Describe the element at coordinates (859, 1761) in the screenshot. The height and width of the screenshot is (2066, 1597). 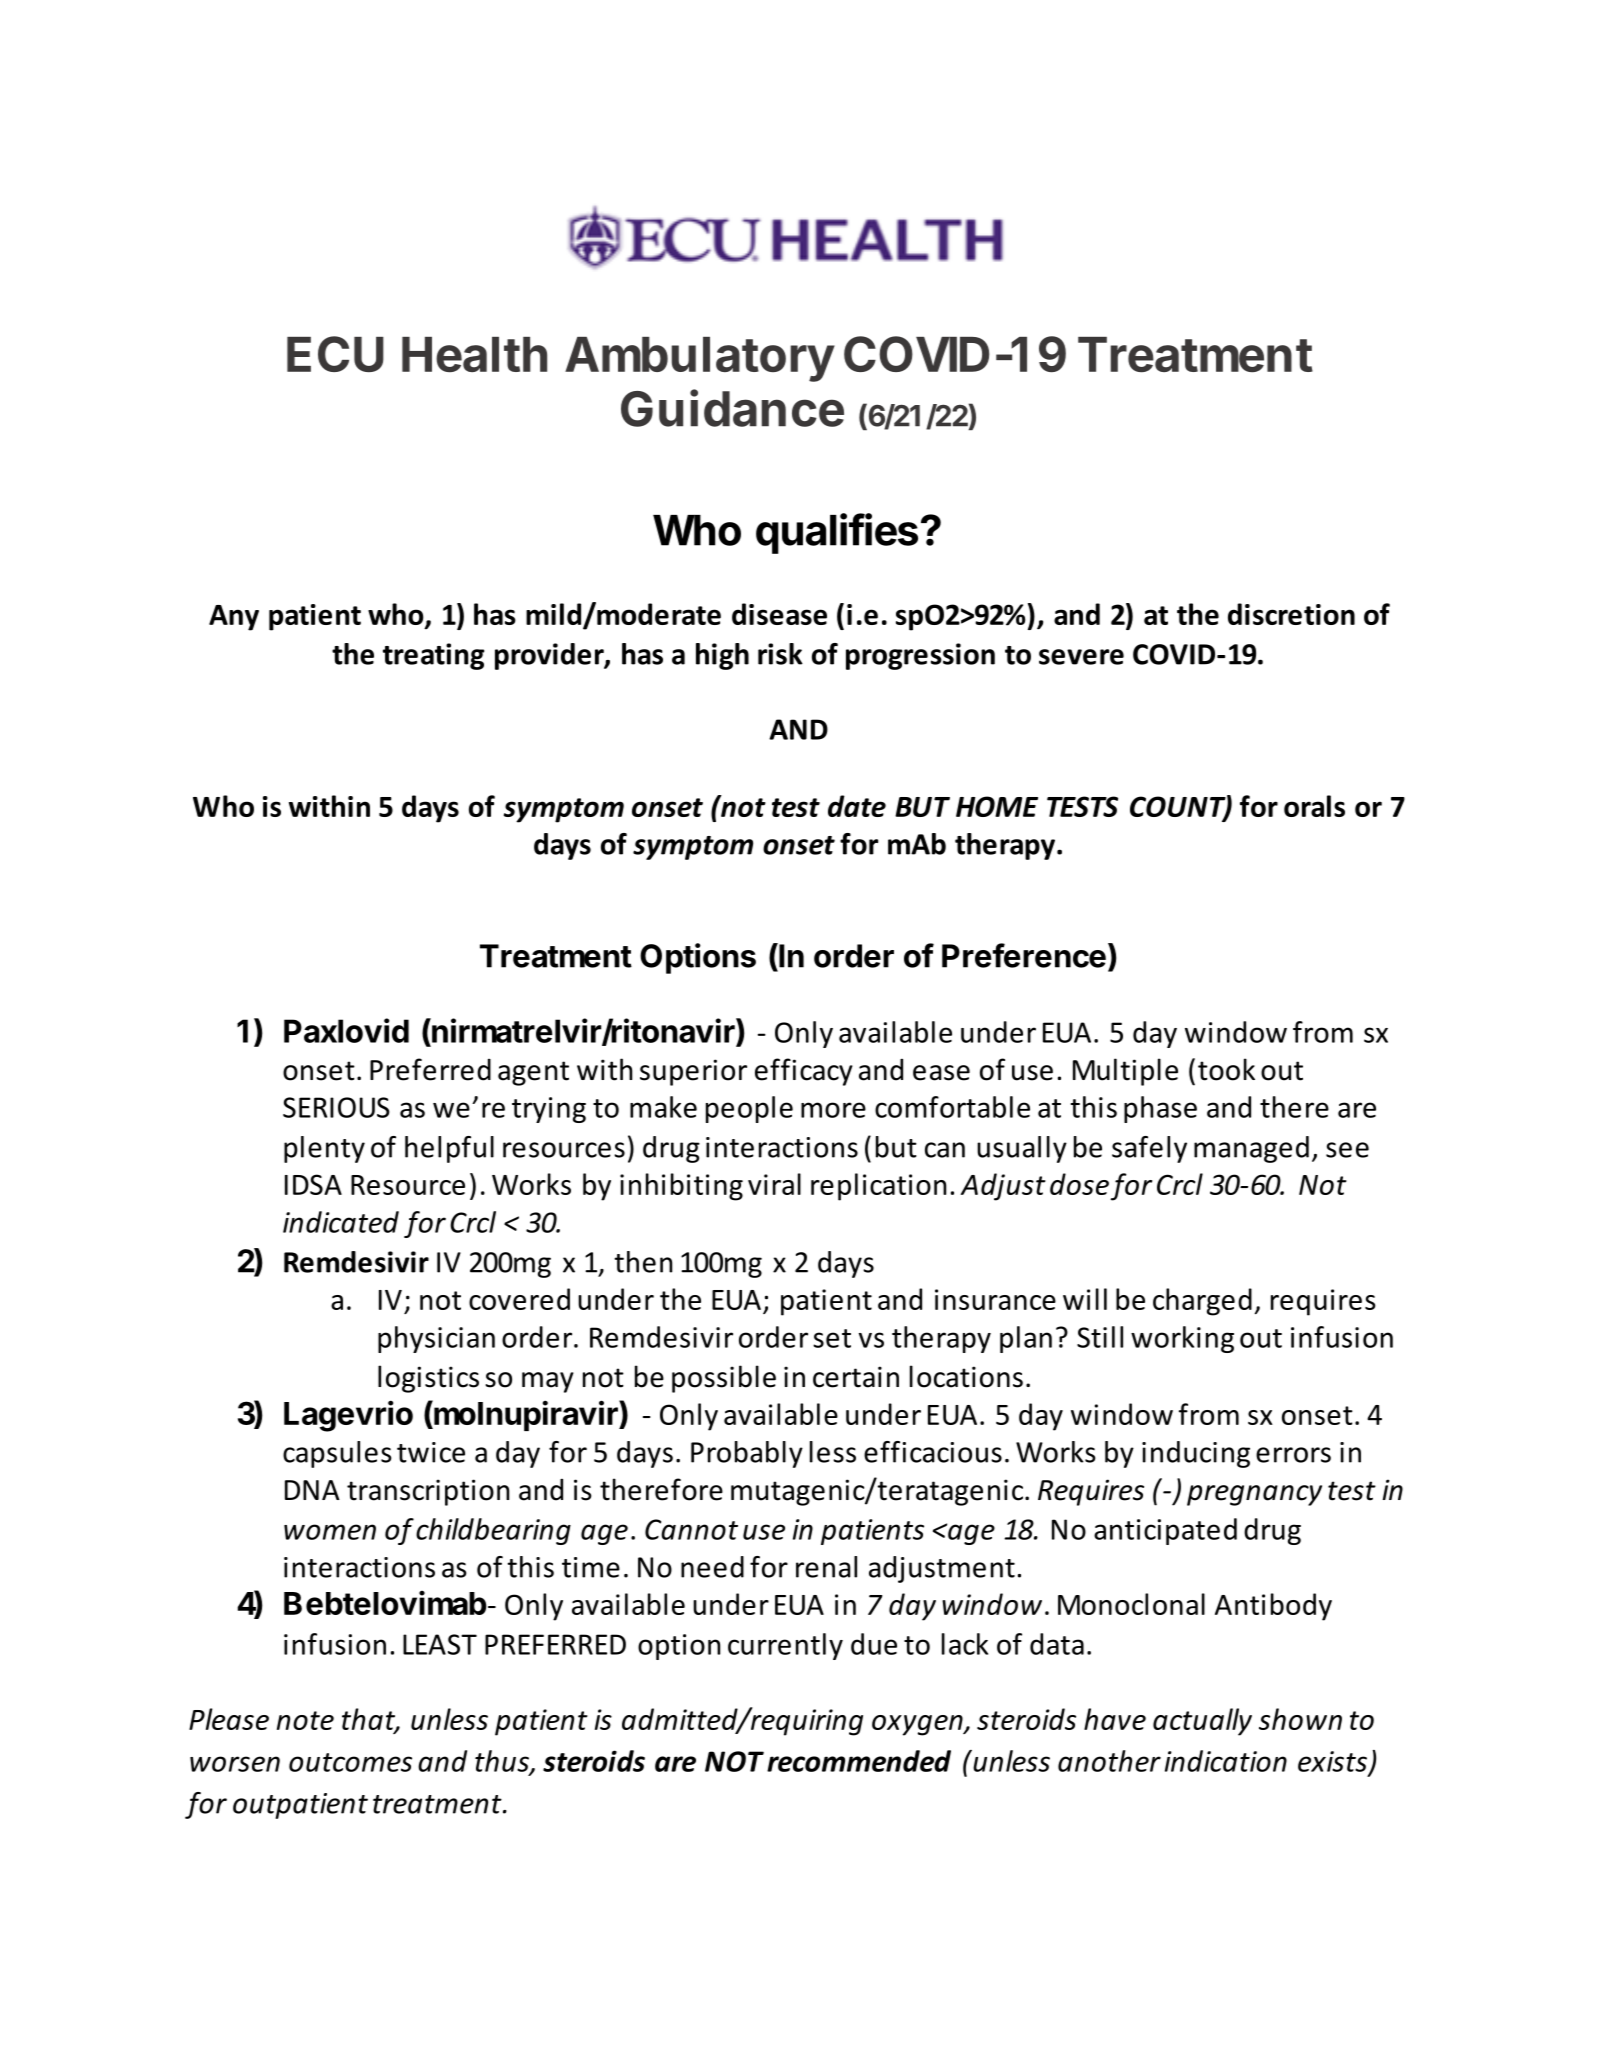
I see `recommended` at that location.
